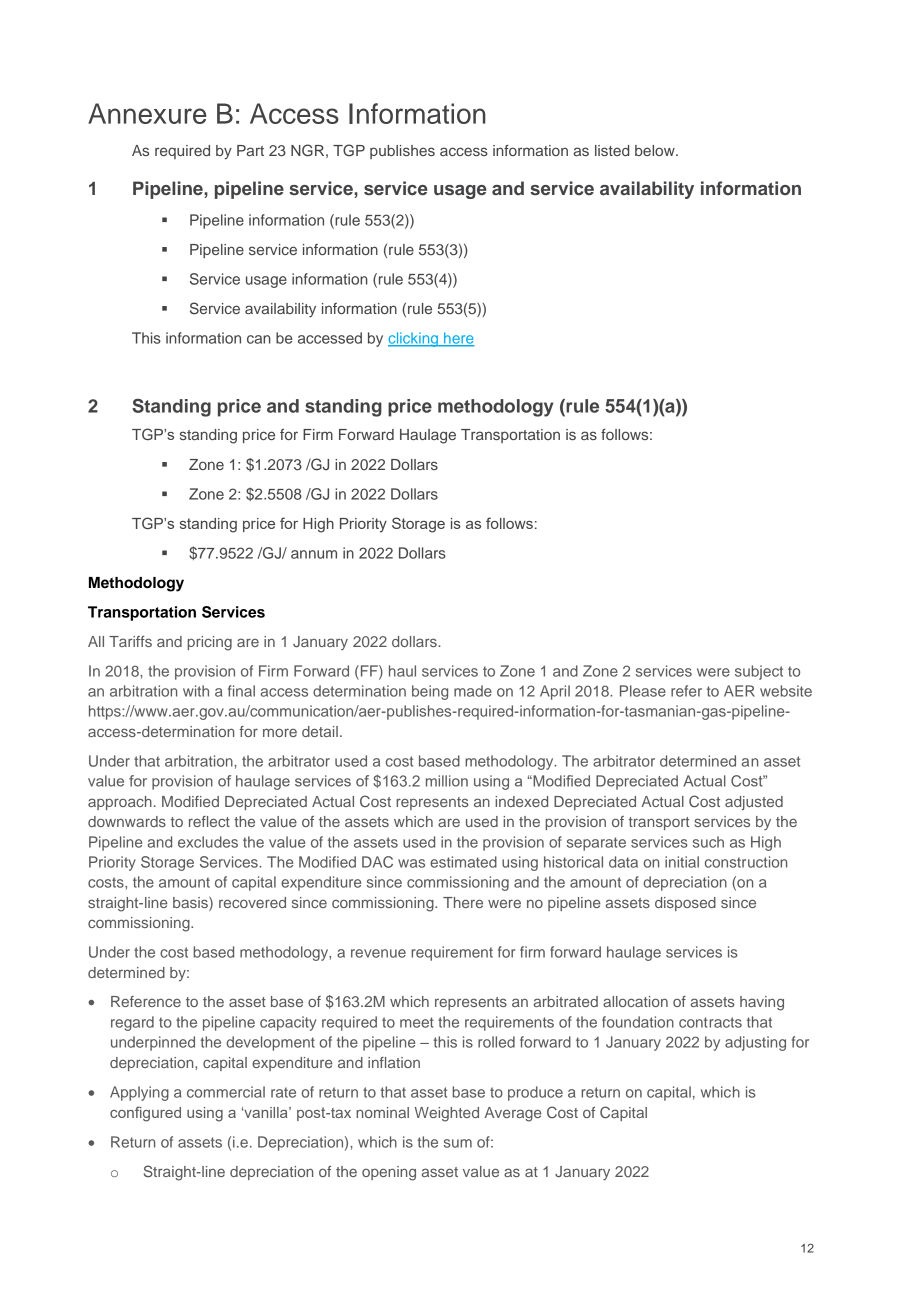 This page has height=1308, width=924. Describe the element at coordinates (656, 150) in the page. I see `below` at that location.
